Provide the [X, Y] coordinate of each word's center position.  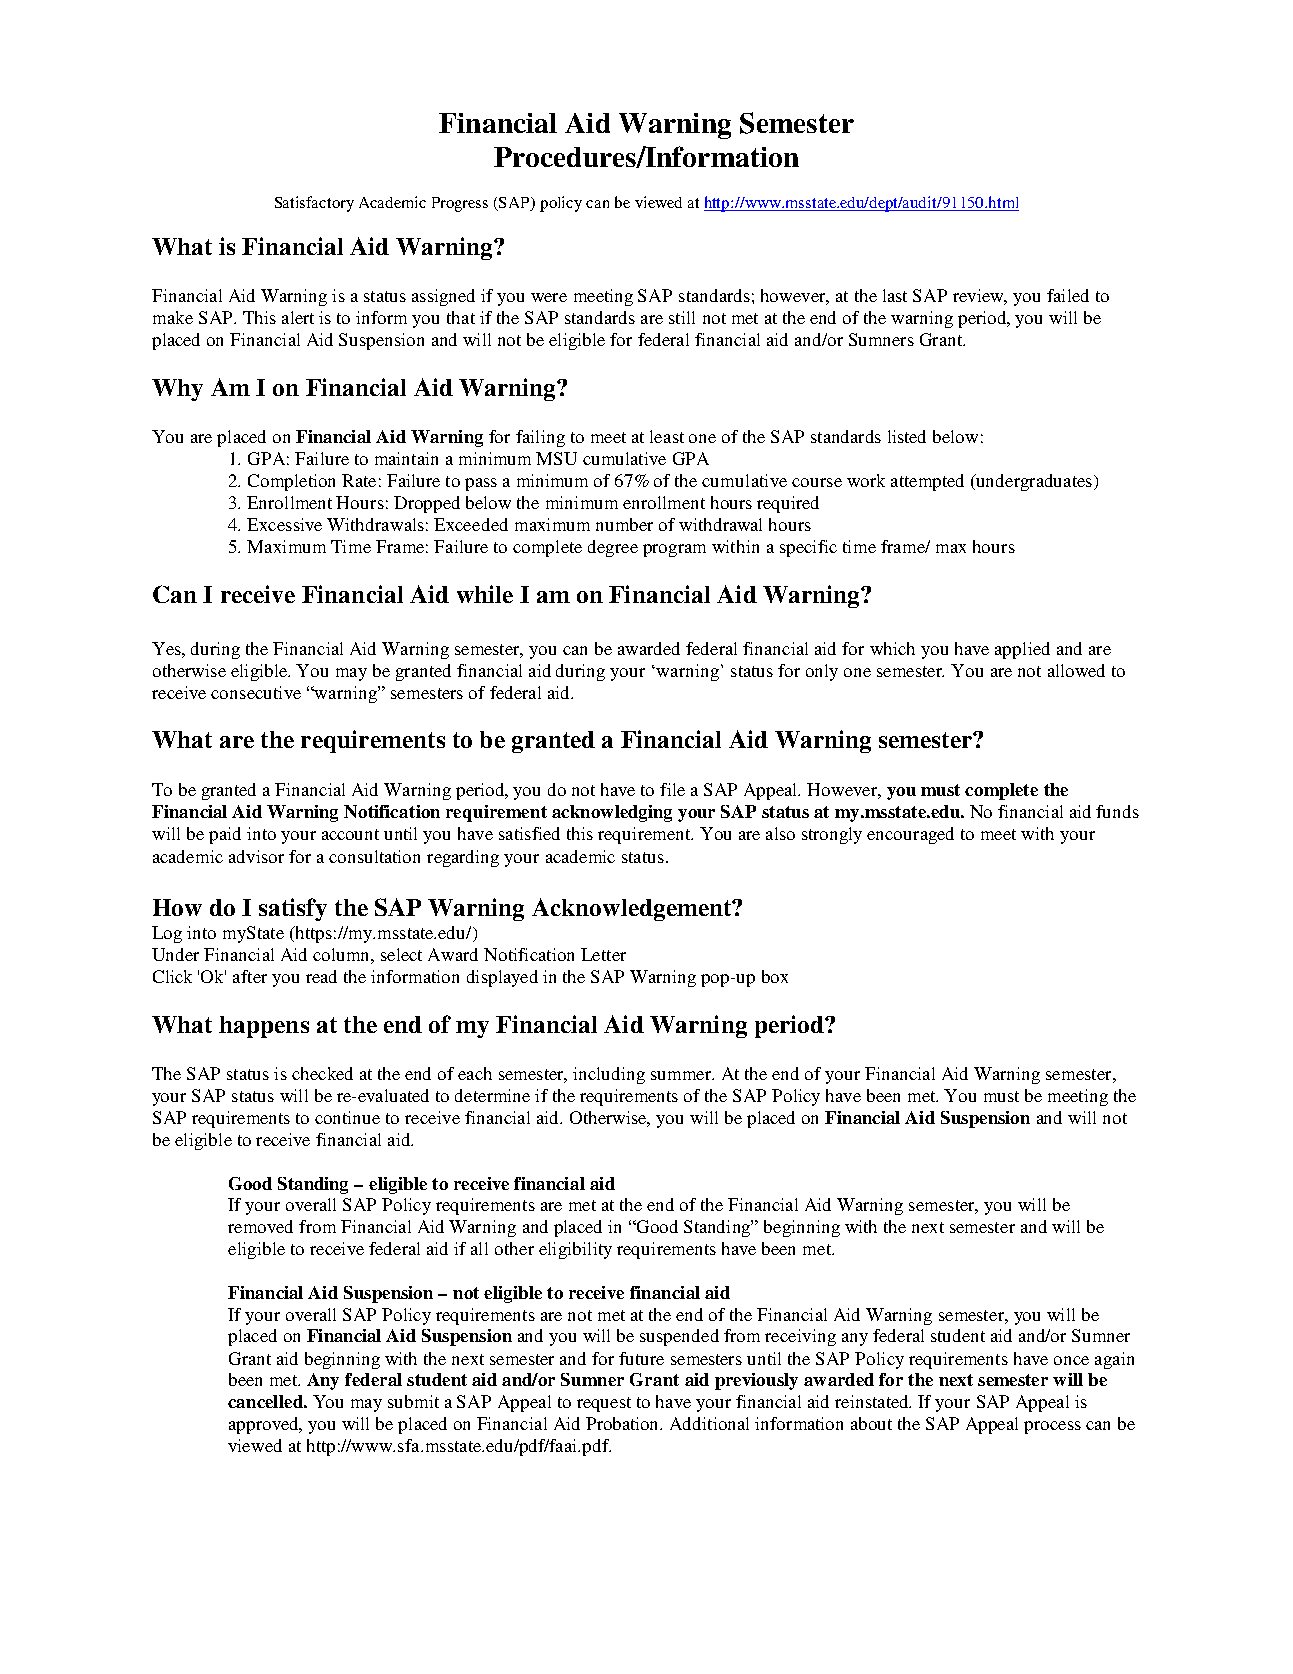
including [609, 1075]
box [775, 976]
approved [265, 1425]
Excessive [284, 524]
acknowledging [612, 813]
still [682, 317]
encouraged [910, 835]
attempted [927, 482]
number [624, 524]
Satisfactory [314, 204]
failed [1068, 295]
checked [322, 1073]
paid [225, 835]
